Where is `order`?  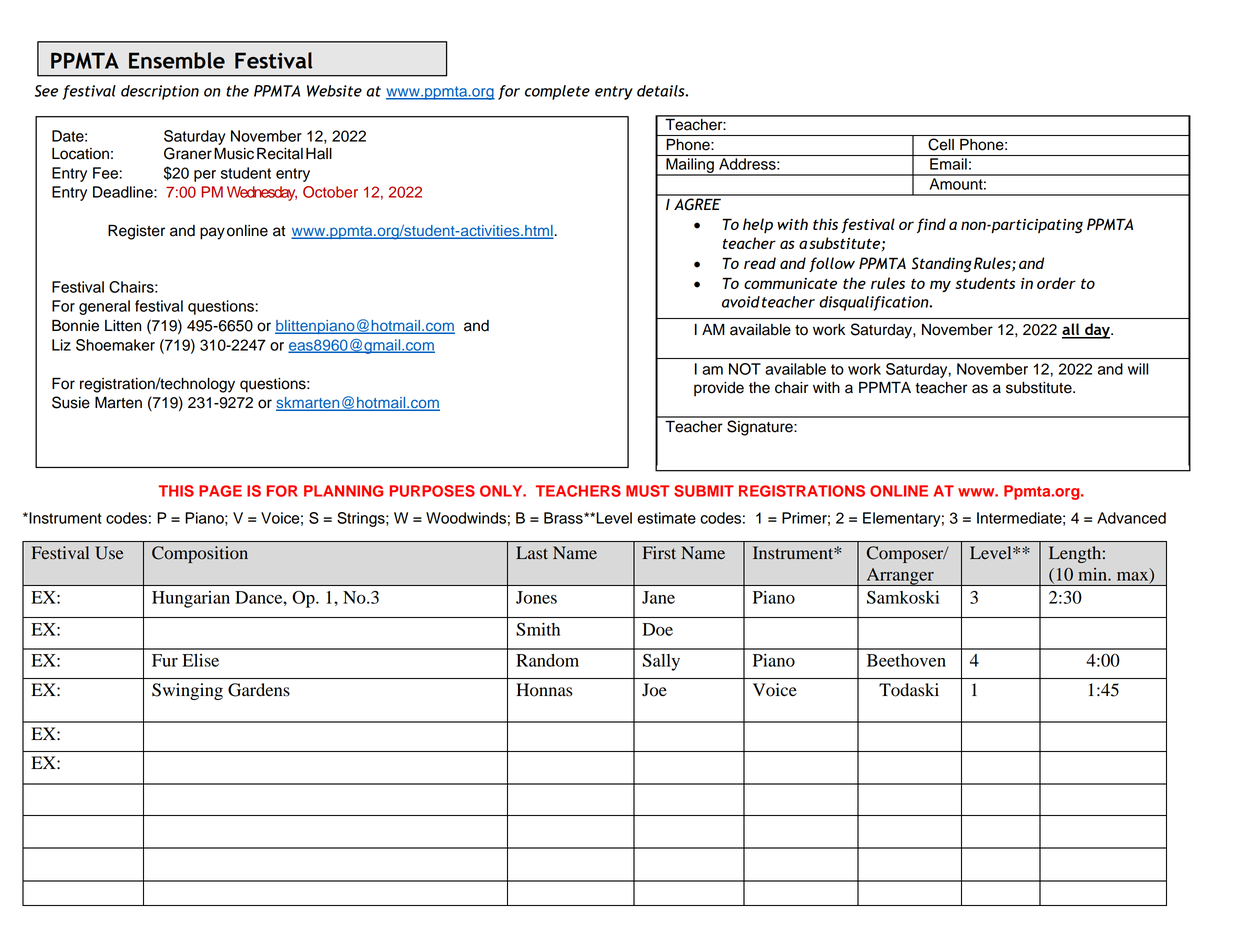
order is located at coordinates (1056, 283).
